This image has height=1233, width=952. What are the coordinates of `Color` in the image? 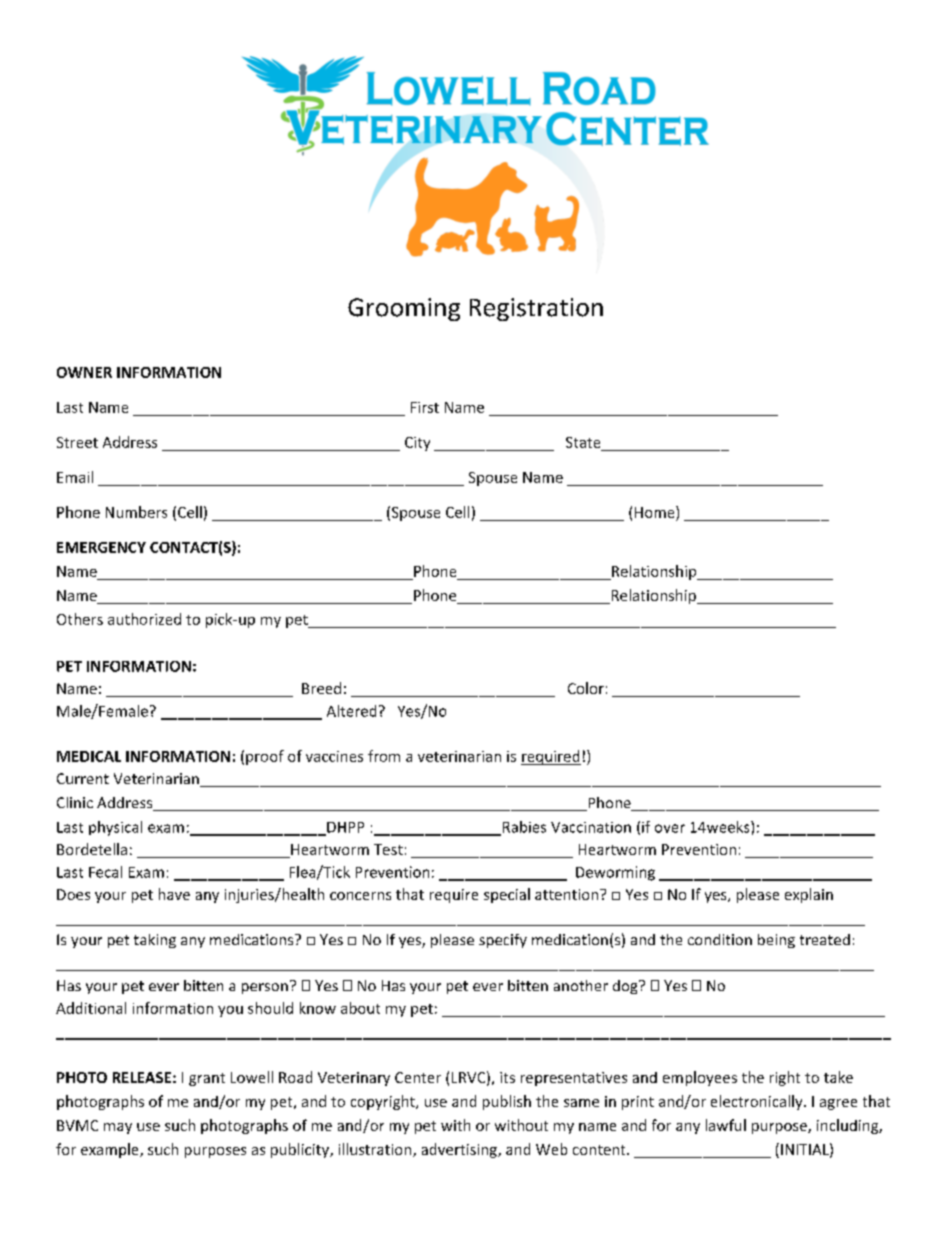 It's located at (586, 688).
